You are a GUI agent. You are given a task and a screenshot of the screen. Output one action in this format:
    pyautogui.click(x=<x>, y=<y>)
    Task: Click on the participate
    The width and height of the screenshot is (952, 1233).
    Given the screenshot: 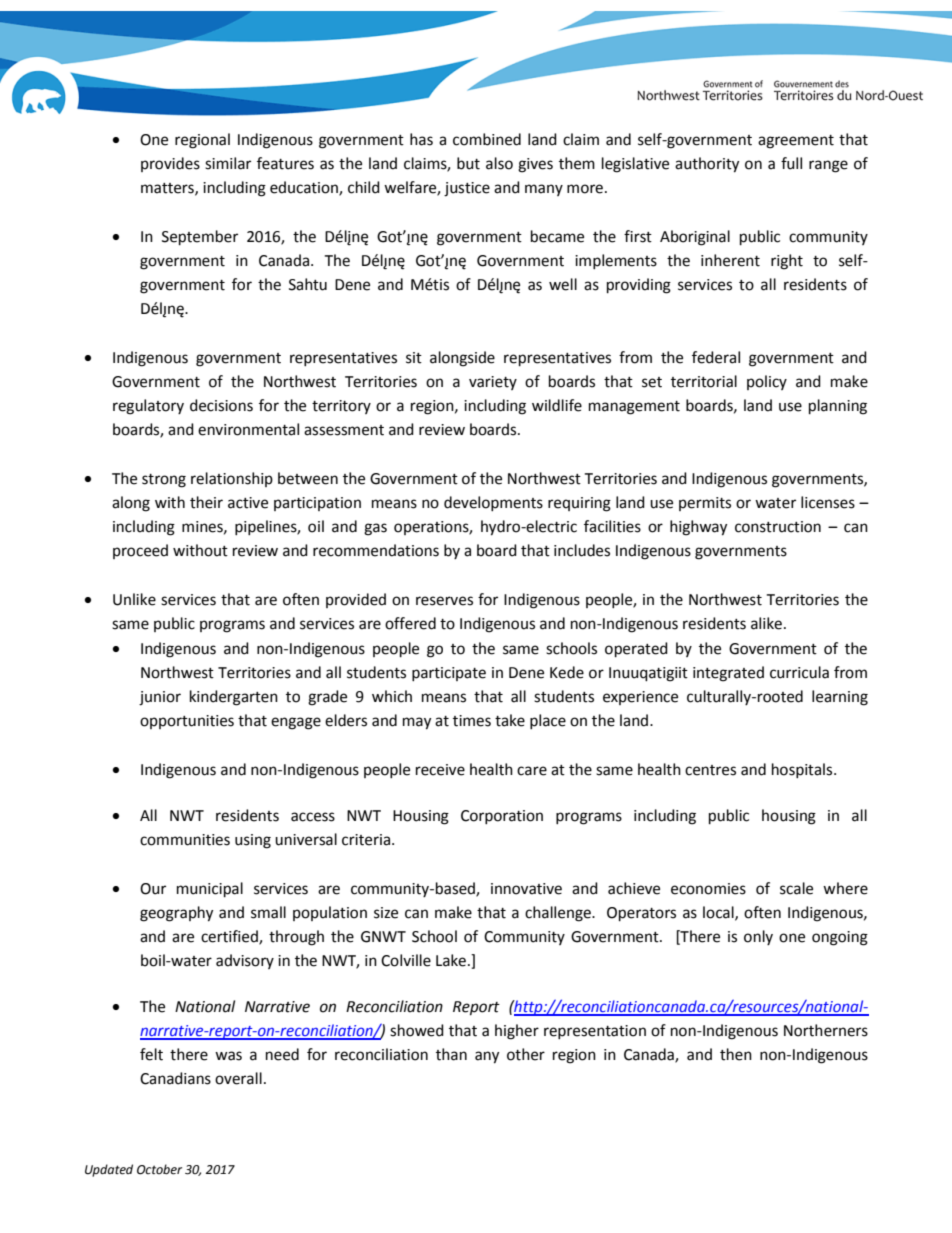 What is the action you would take?
    pyautogui.click(x=449, y=674)
